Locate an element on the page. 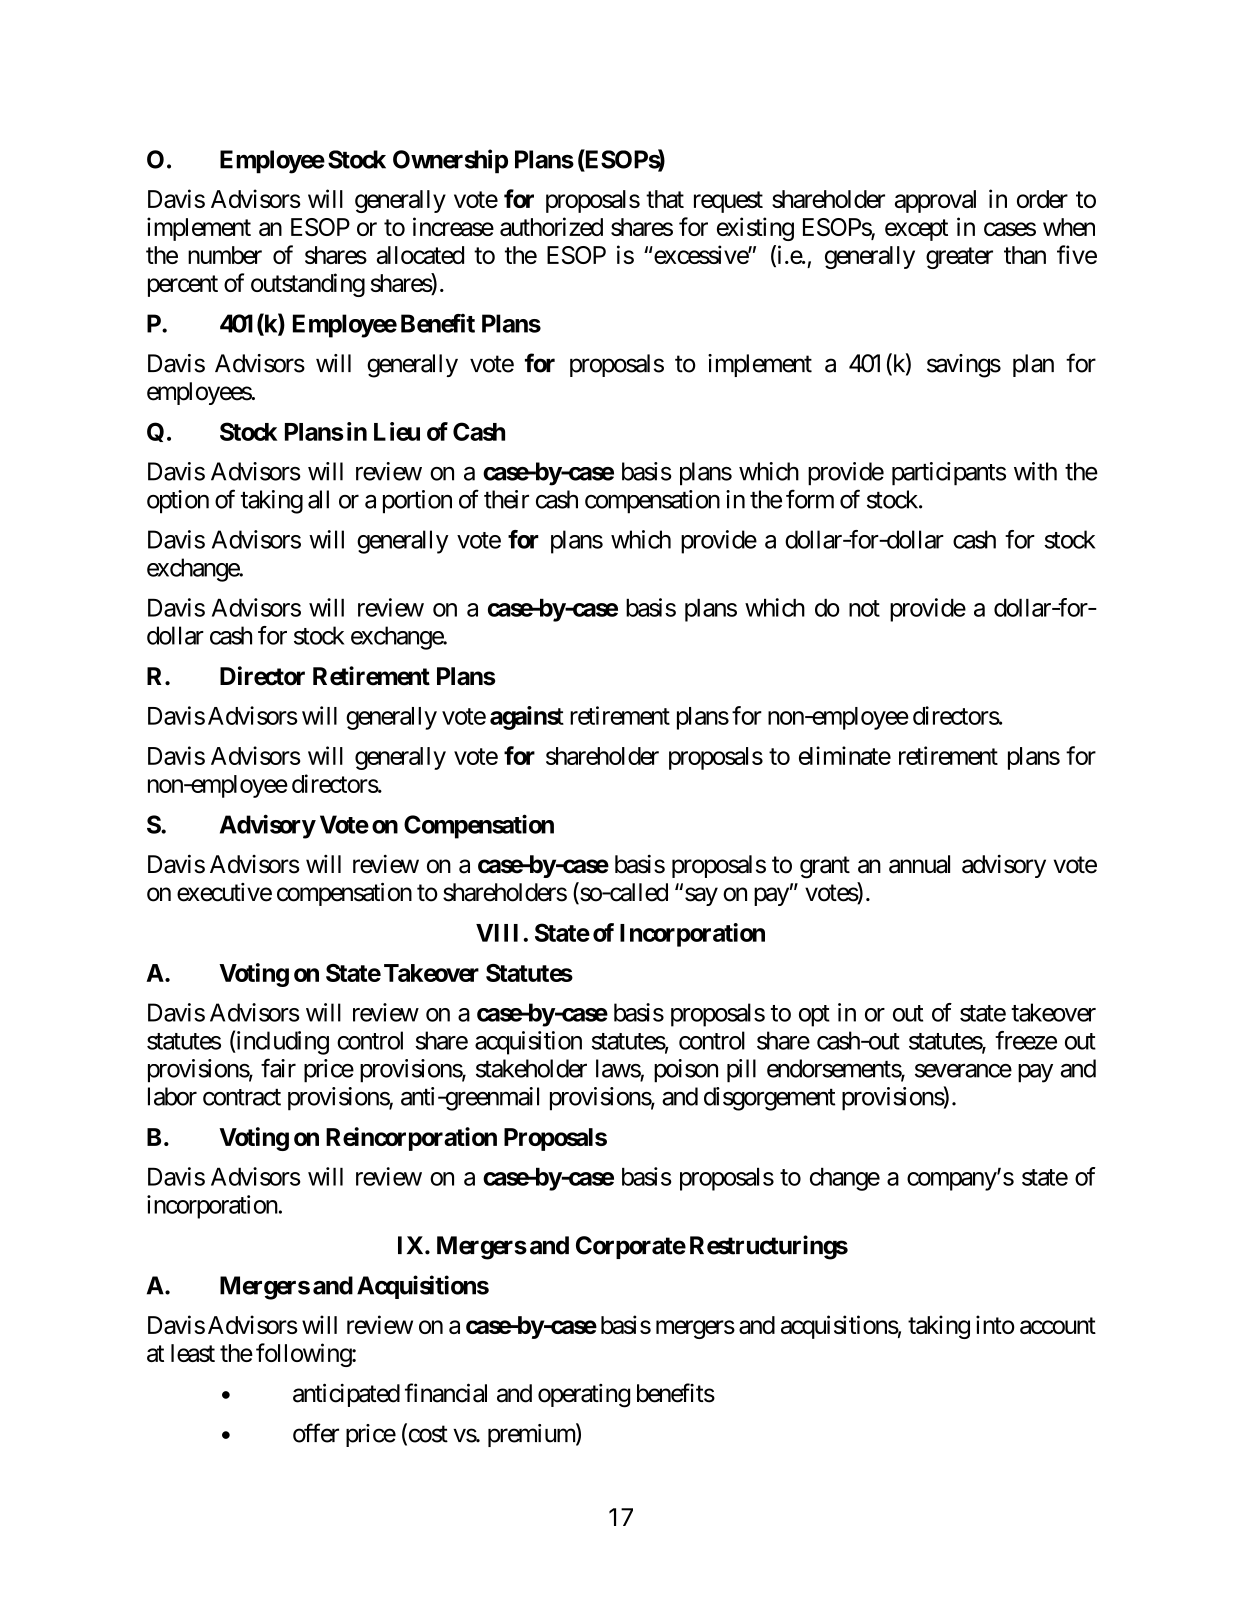 This document has width=1241, height=1605. say is located at coordinates (701, 896).
